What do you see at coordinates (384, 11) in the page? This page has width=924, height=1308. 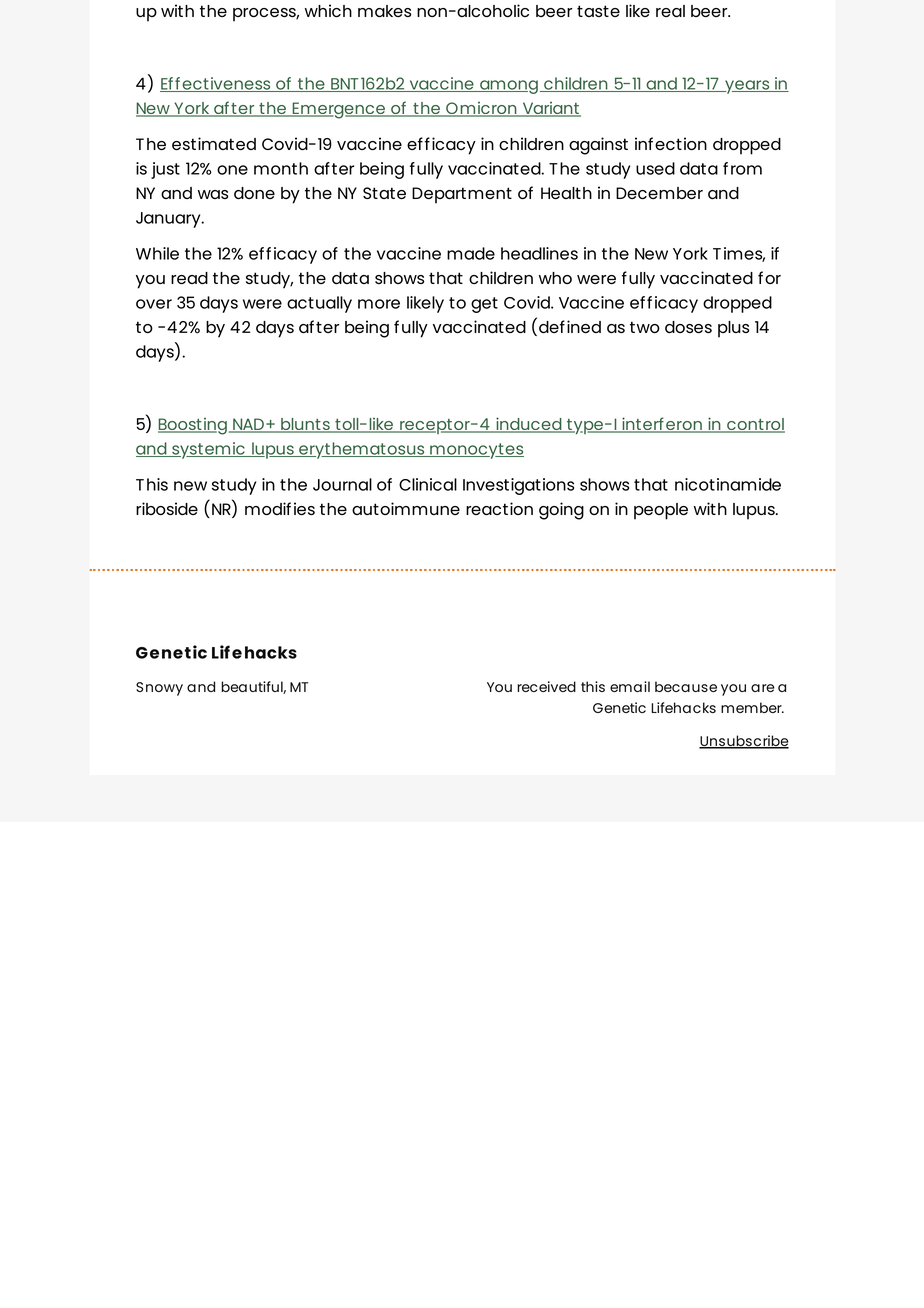 I see `makes` at bounding box center [384, 11].
